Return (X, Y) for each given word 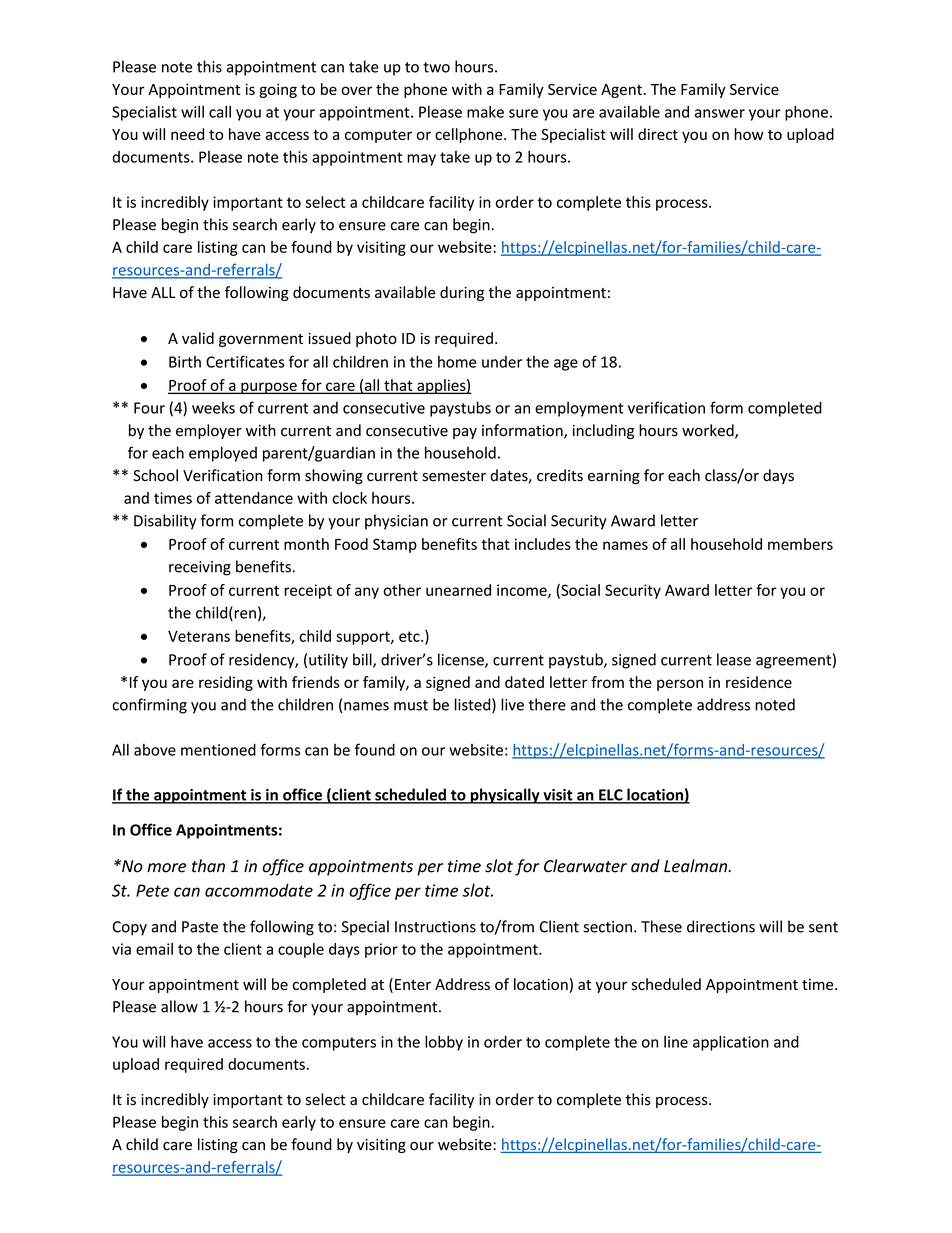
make (485, 112)
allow (179, 1006)
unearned (458, 590)
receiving (200, 568)
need (187, 134)
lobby (444, 1043)
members (800, 544)
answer (720, 113)
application (731, 1043)
